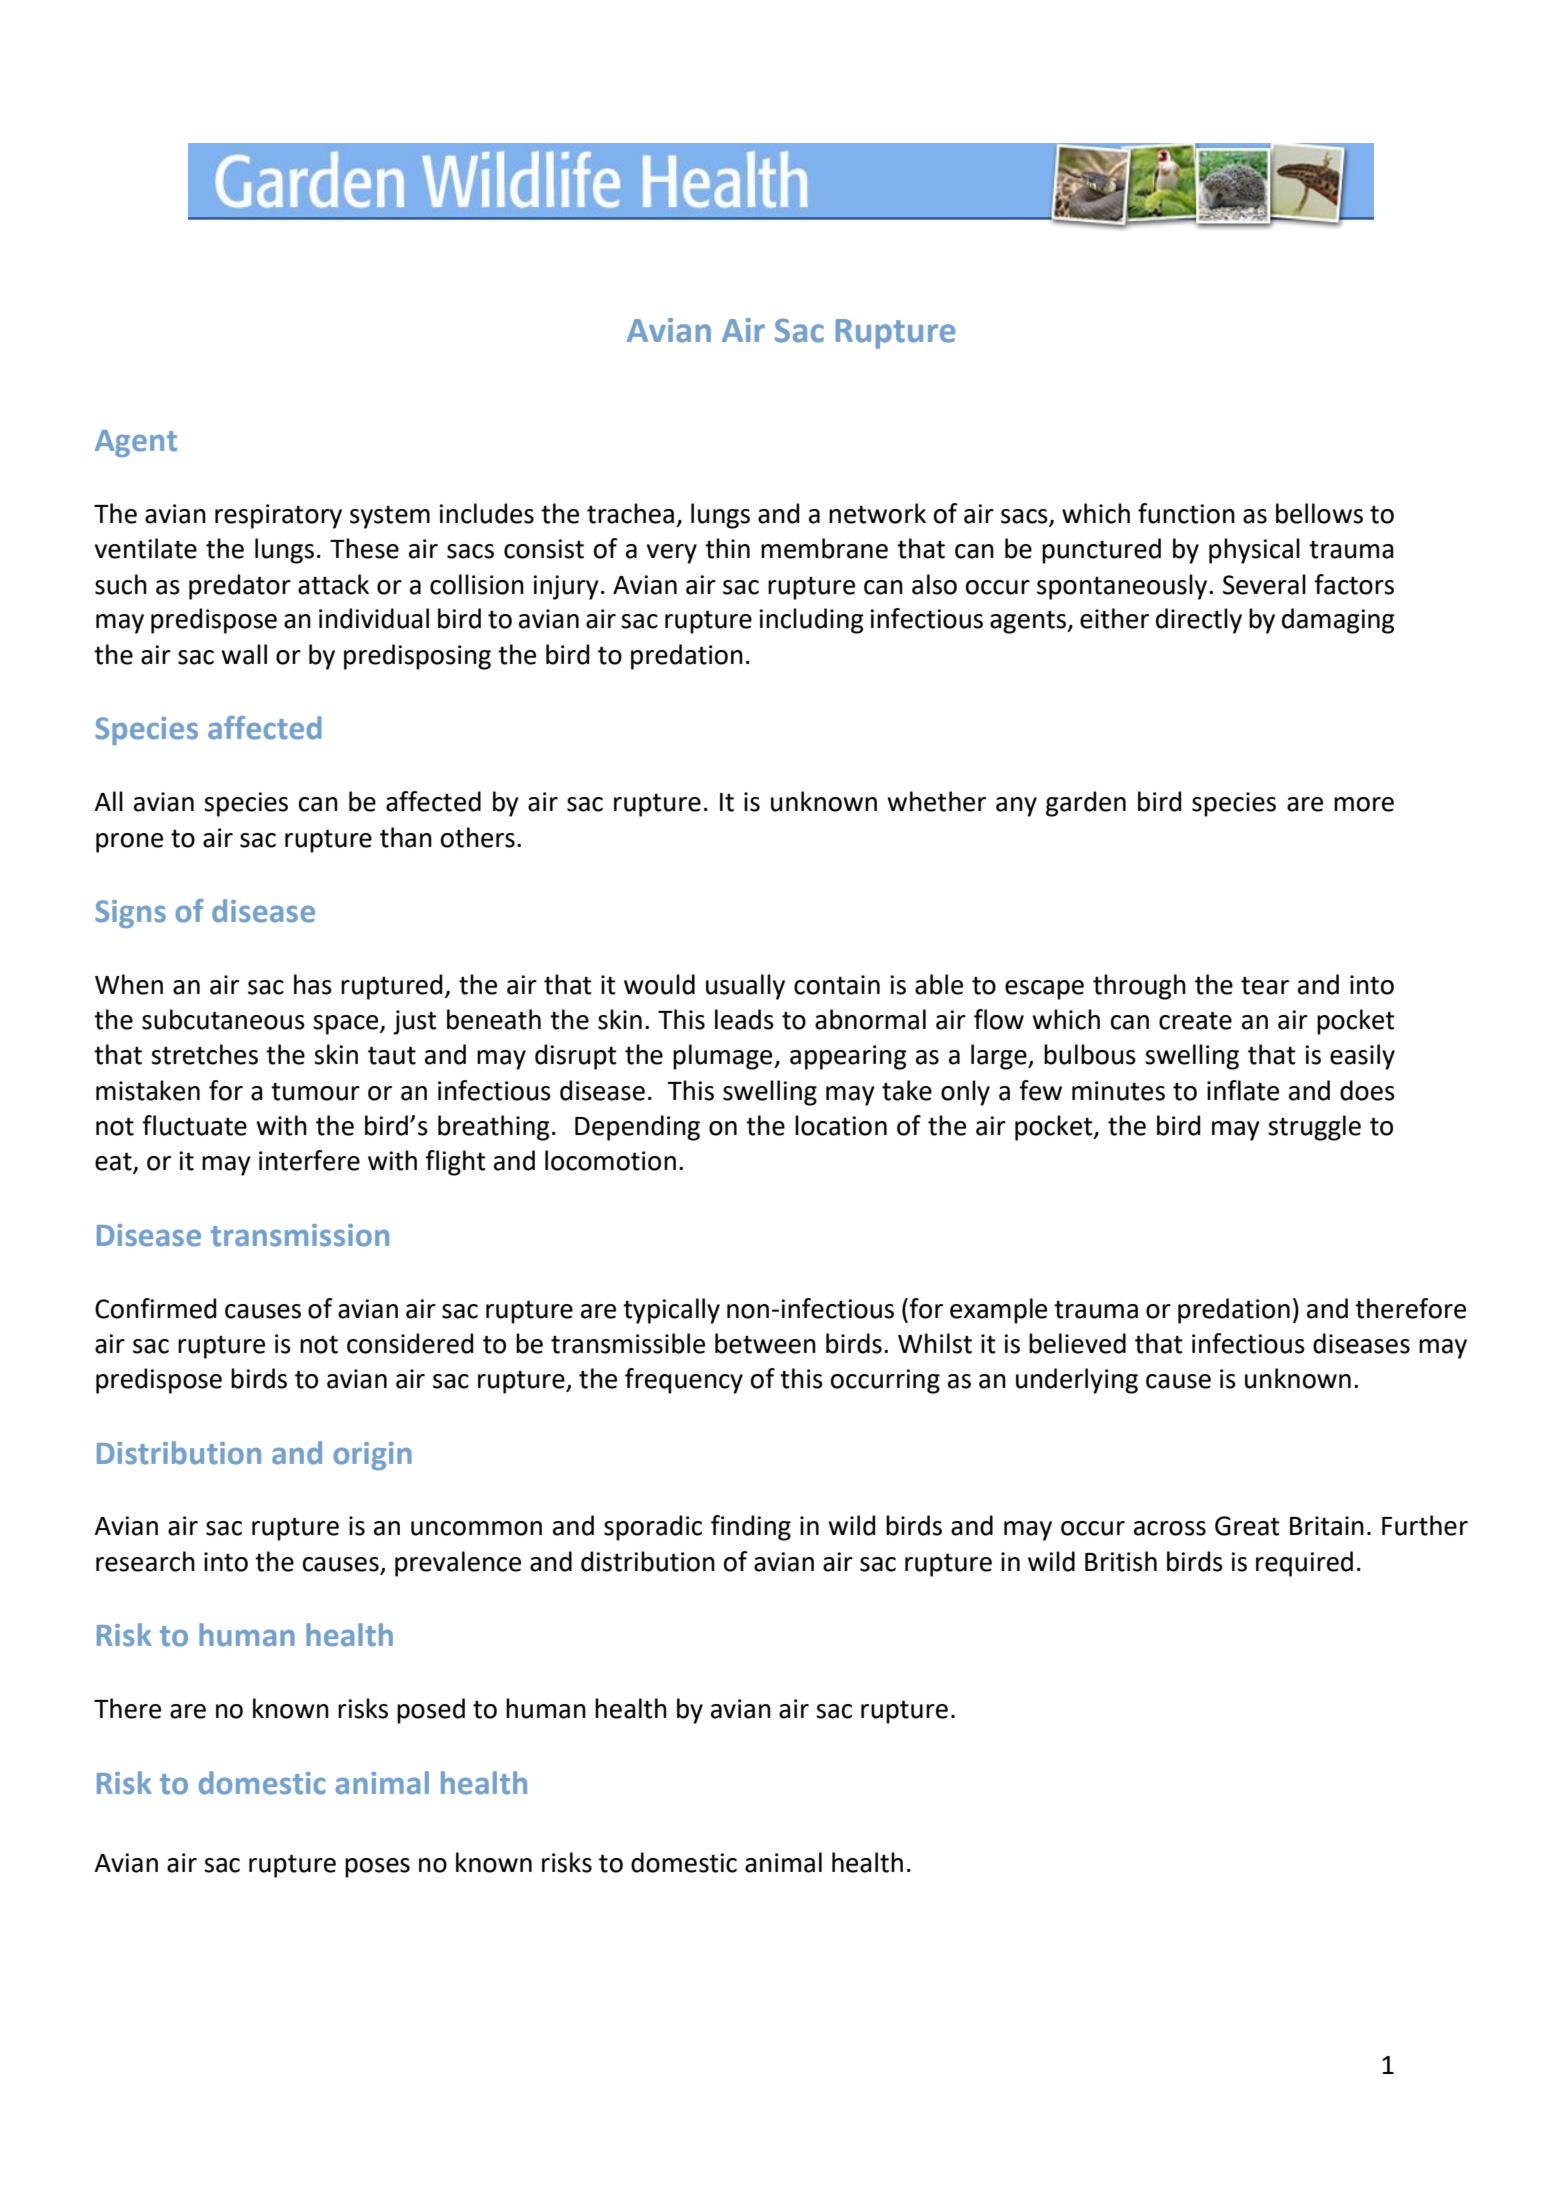 The height and width of the page is (2210, 1562). What do you see at coordinates (841, 1125) in the page?
I see `location` at bounding box center [841, 1125].
